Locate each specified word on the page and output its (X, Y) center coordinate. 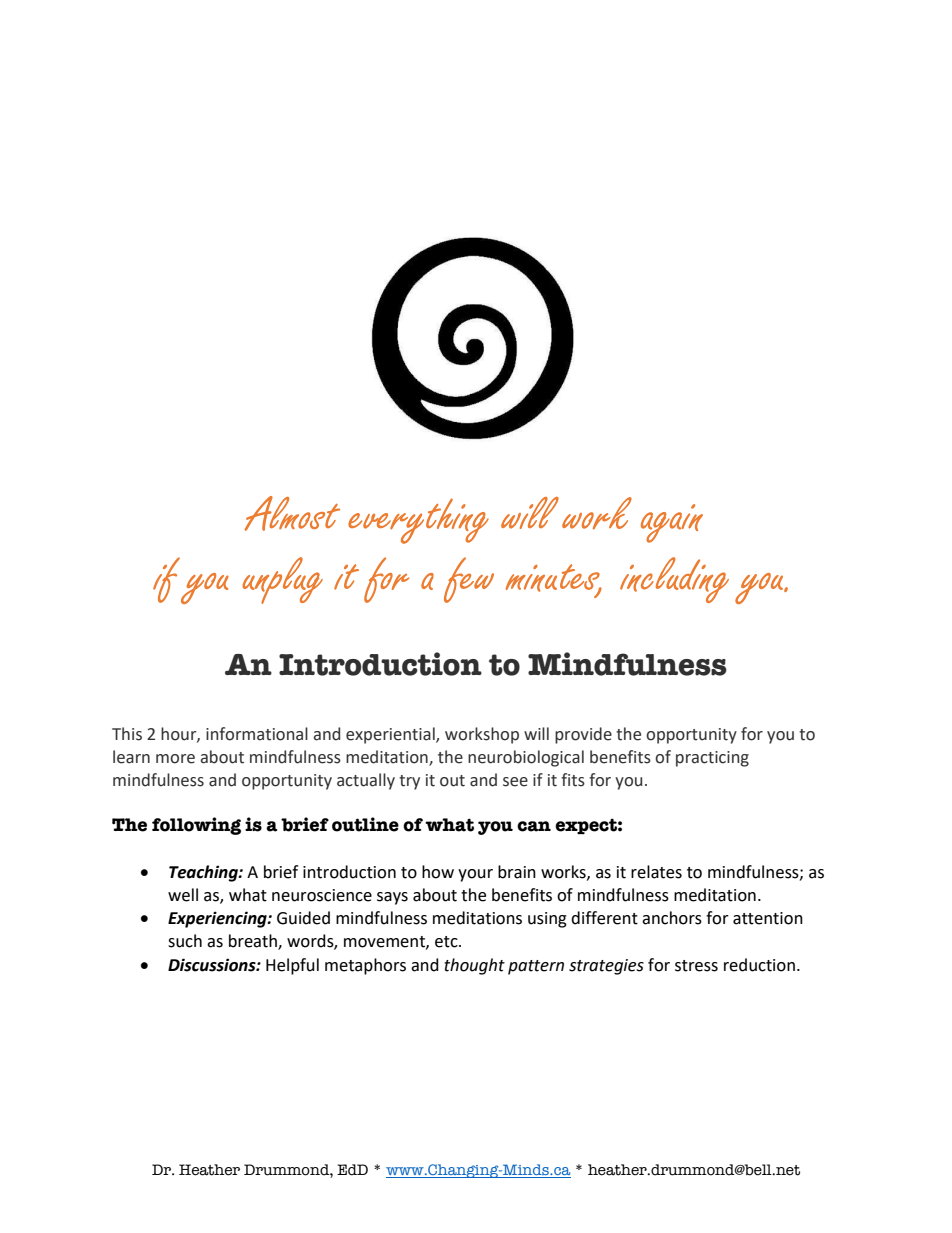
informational (257, 734)
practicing (712, 759)
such (185, 941)
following (196, 826)
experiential (391, 735)
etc (447, 942)
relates (656, 872)
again (672, 523)
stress (696, 966)
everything (418, 521)
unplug (282, 580)
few (469, 580)
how (438, 872)
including (674, 580)
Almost (292, 513)
